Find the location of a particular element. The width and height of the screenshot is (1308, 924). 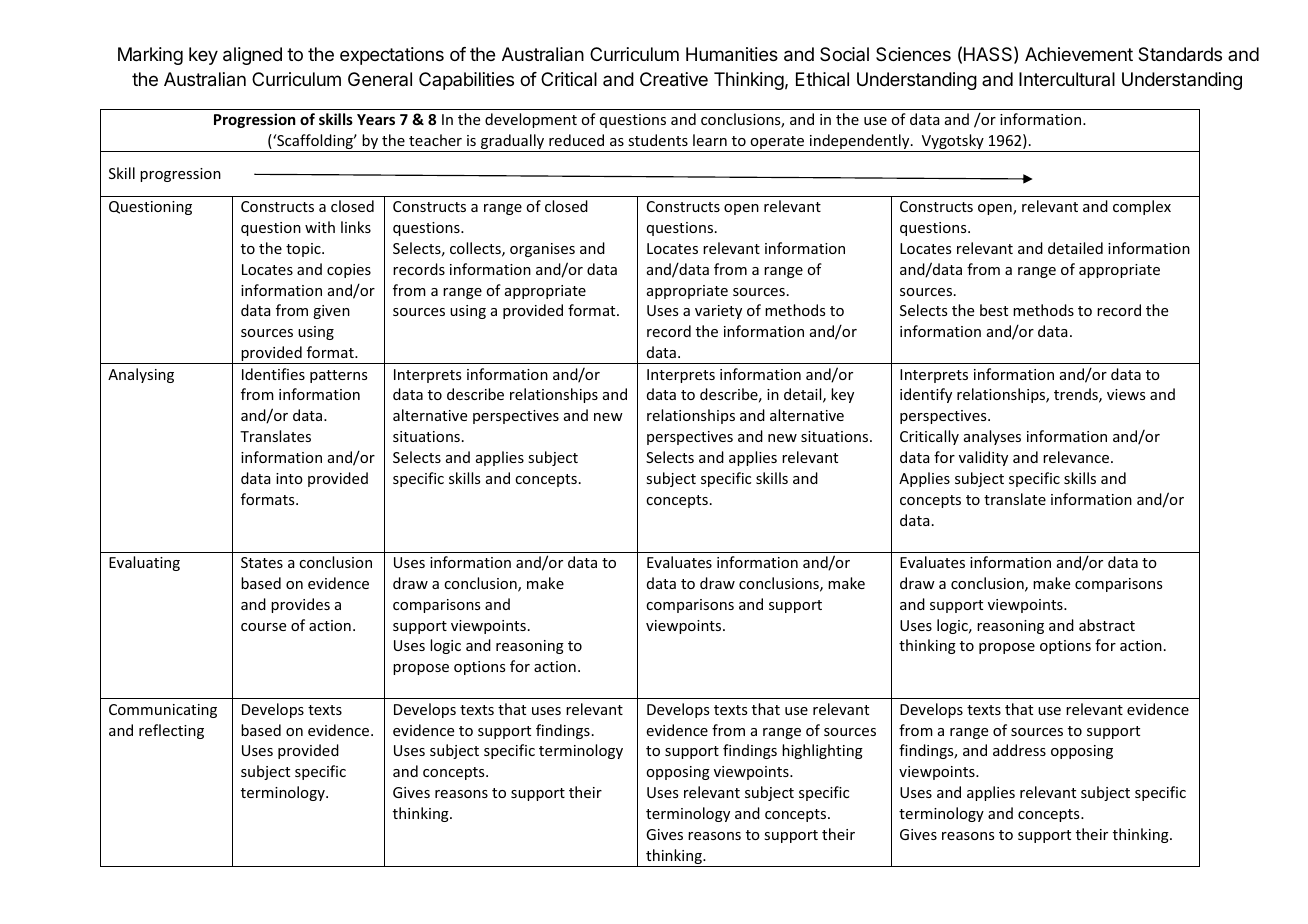

address is located at coordinates (1019, 750).
